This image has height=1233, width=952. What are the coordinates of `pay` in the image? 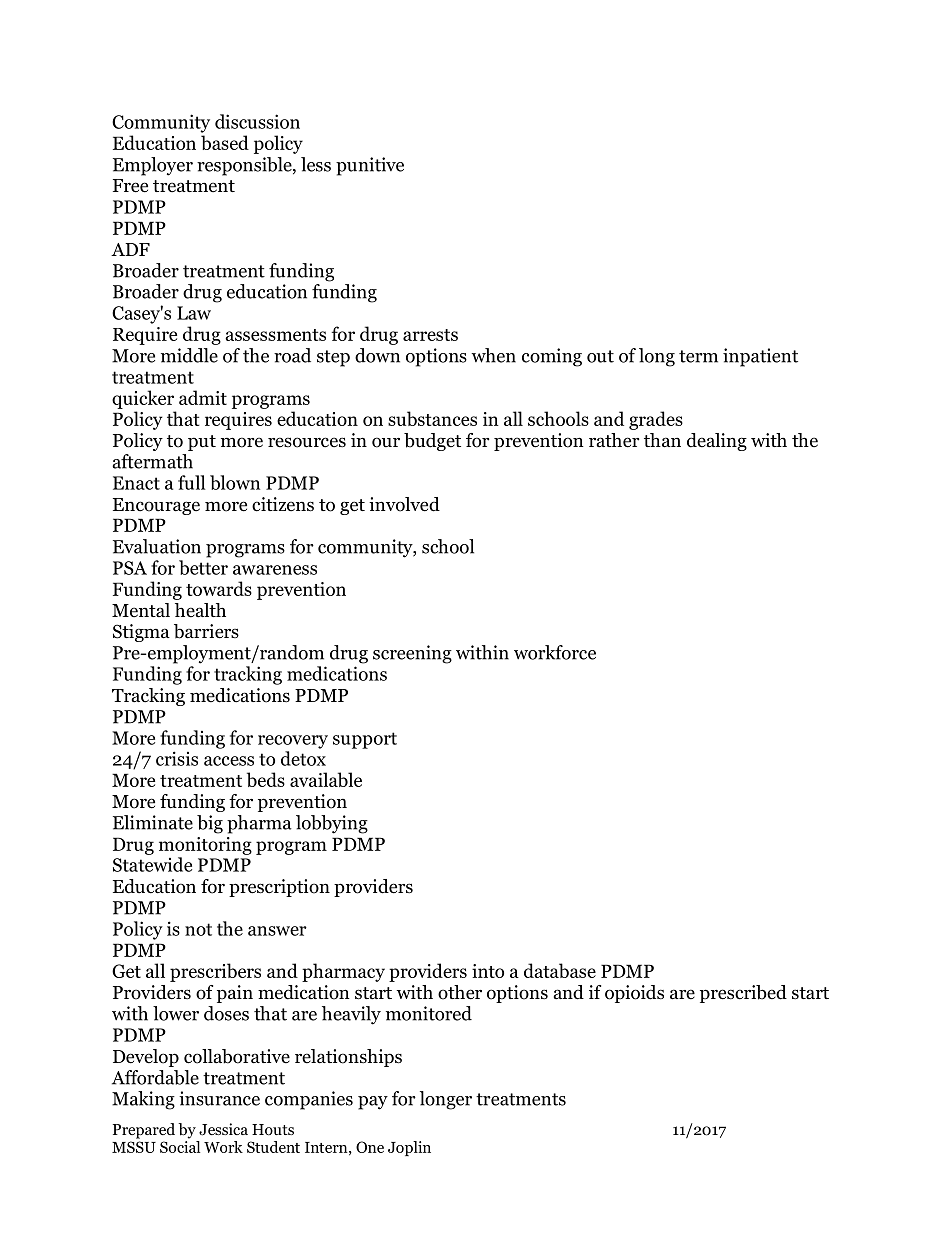 It's located at (373, 1103).
